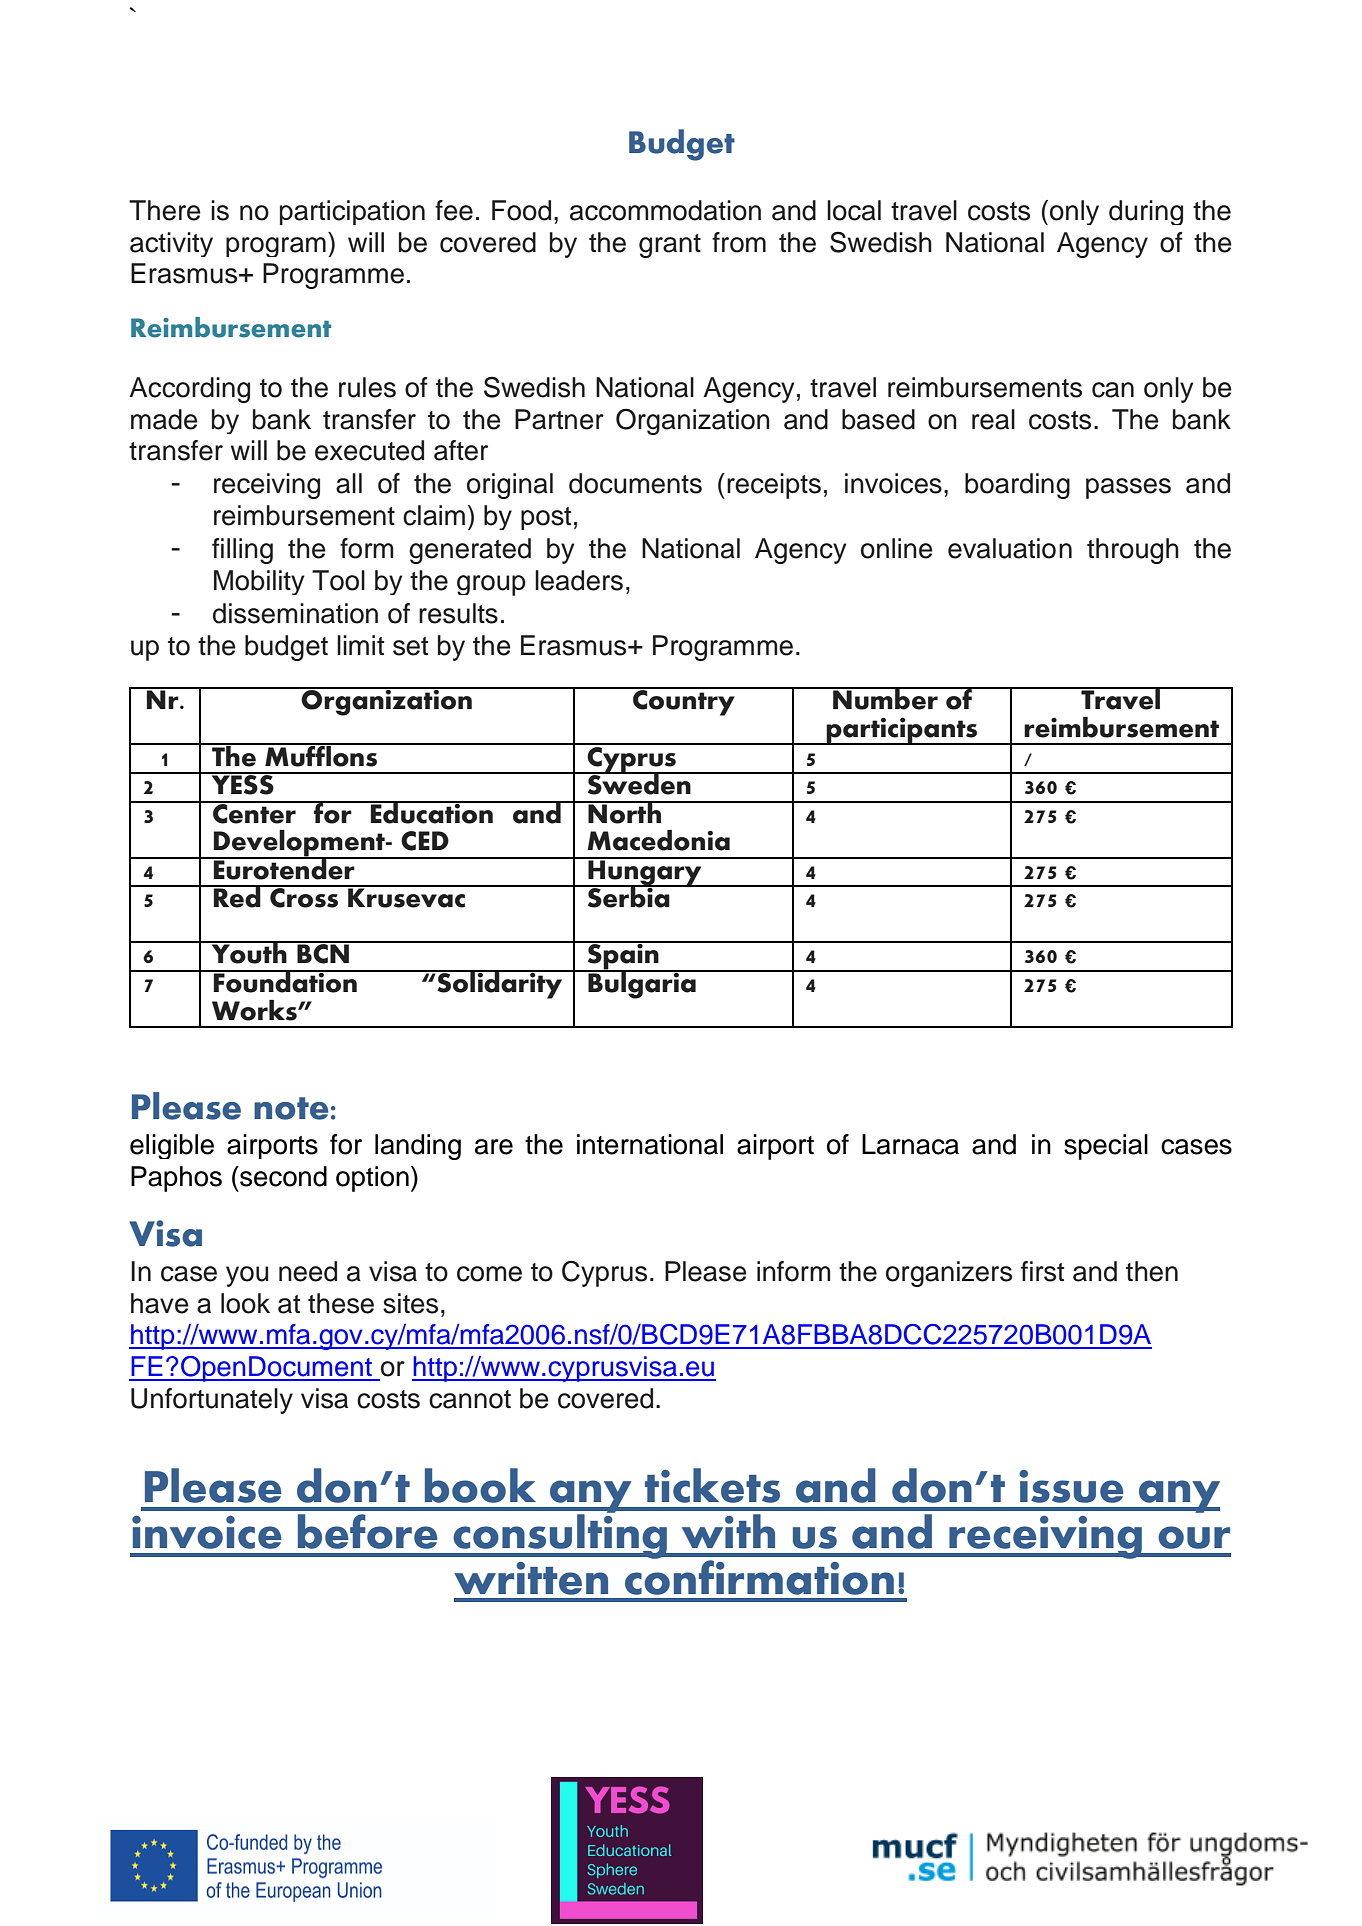 The width and height of the page is (1362, 1926). What do you see at coordinates (352, 212) in the page?
I see `participation` at bounding box center [352, 212].
